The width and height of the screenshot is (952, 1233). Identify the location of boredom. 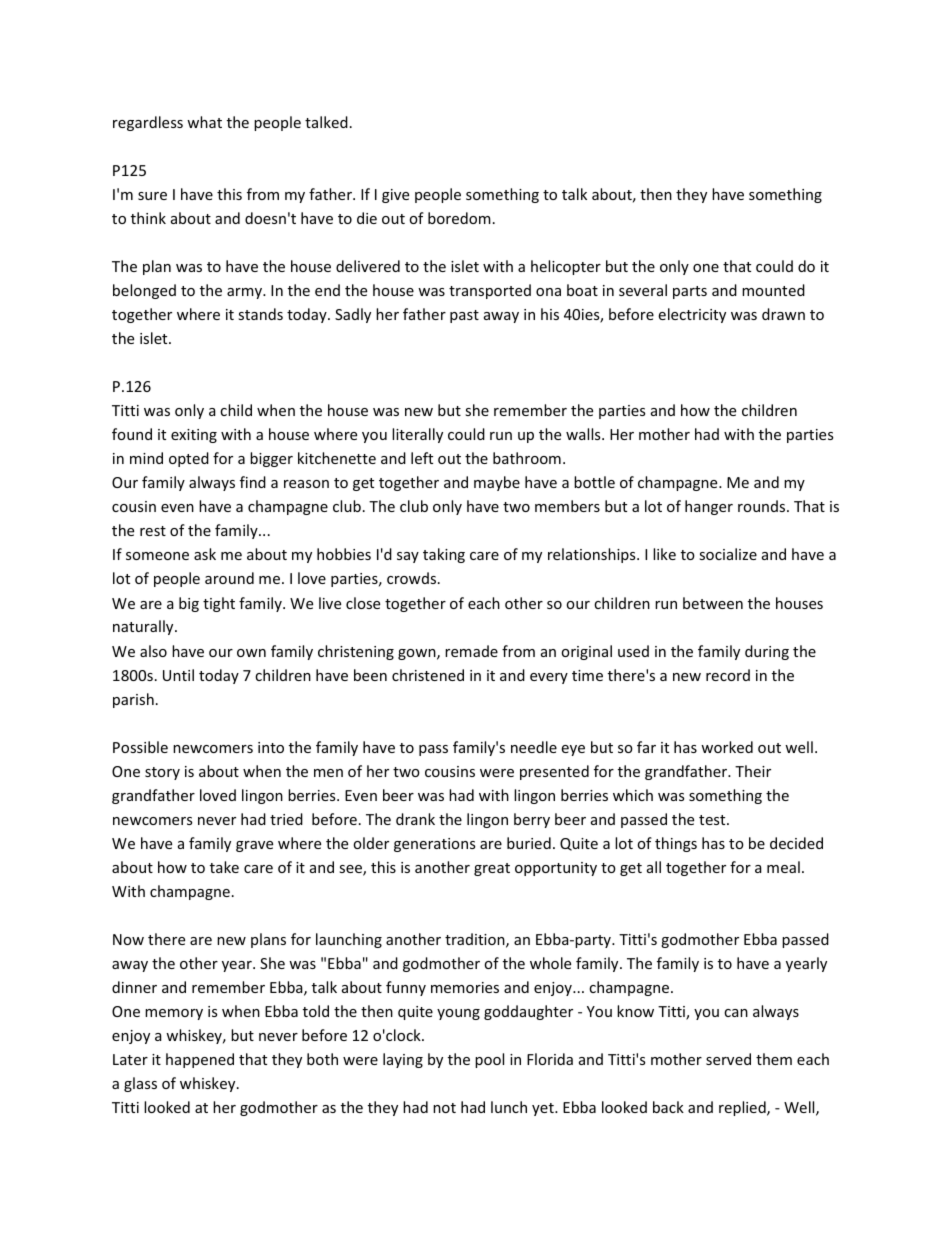
(459, 218).
